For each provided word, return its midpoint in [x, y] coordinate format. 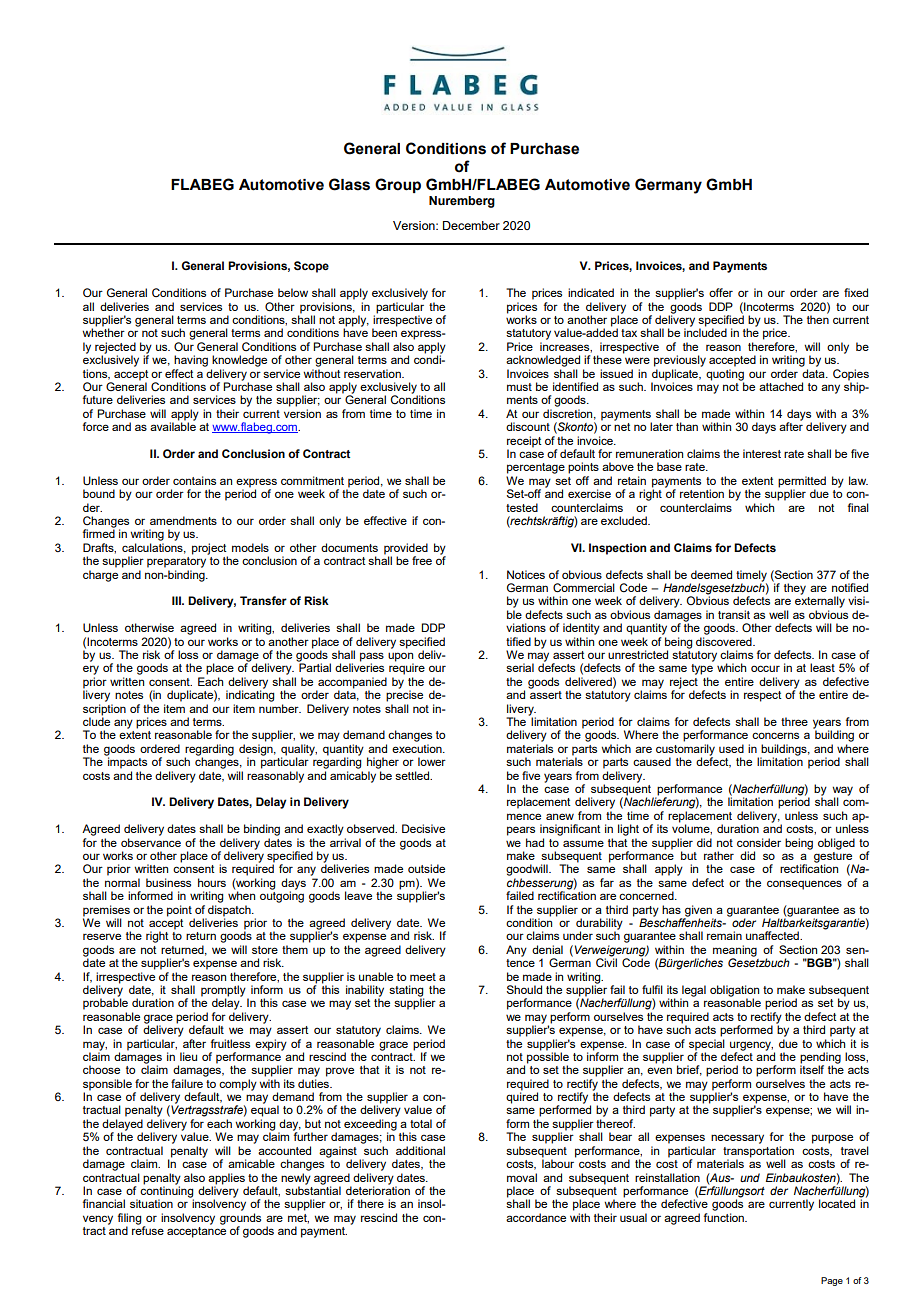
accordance [536, 1217]
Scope [311, 267]
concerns [775, 735]
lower [432, 761]
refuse [148, 1229]
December [471, 225]
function [725, 1217]
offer [721, 292]
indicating [250, 695]
